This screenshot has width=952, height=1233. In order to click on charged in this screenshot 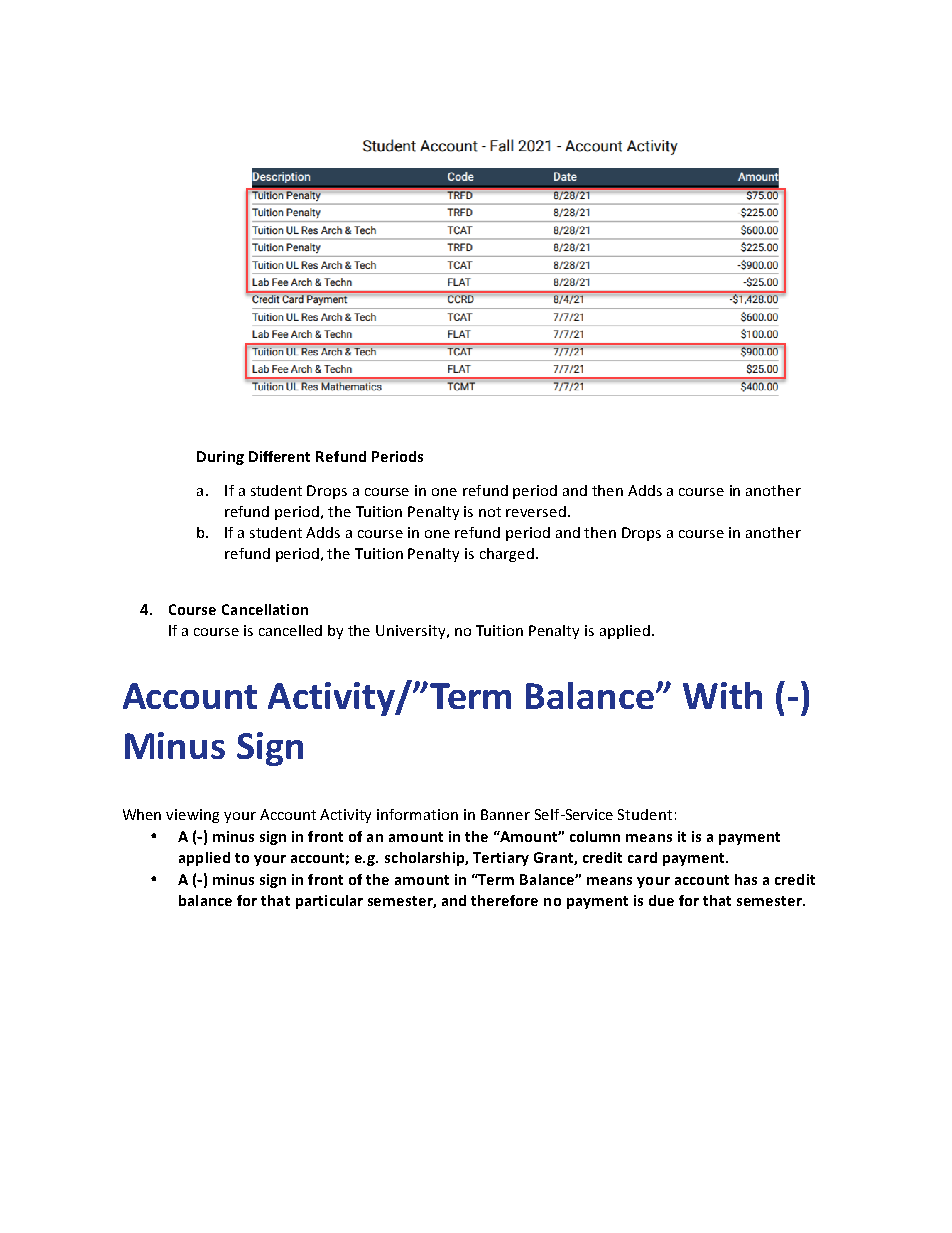, I will do `click(507, 555)`.
